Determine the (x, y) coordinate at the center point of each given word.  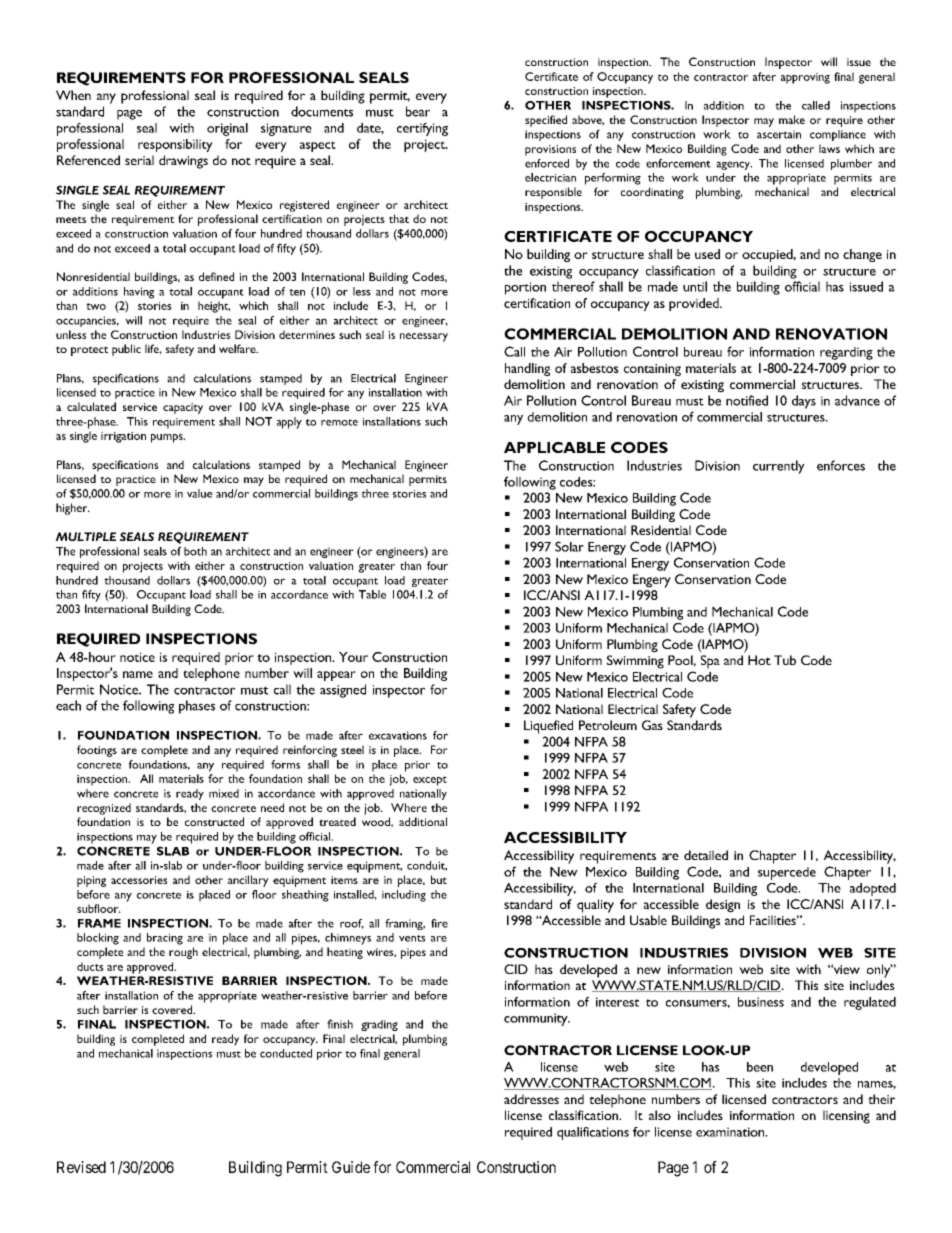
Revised (81, 1167)
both (195, 551)
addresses (531, 1099)
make (792, 119)
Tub (785, 660)
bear (418, 111)
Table (372, 594)
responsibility (175, 145)
